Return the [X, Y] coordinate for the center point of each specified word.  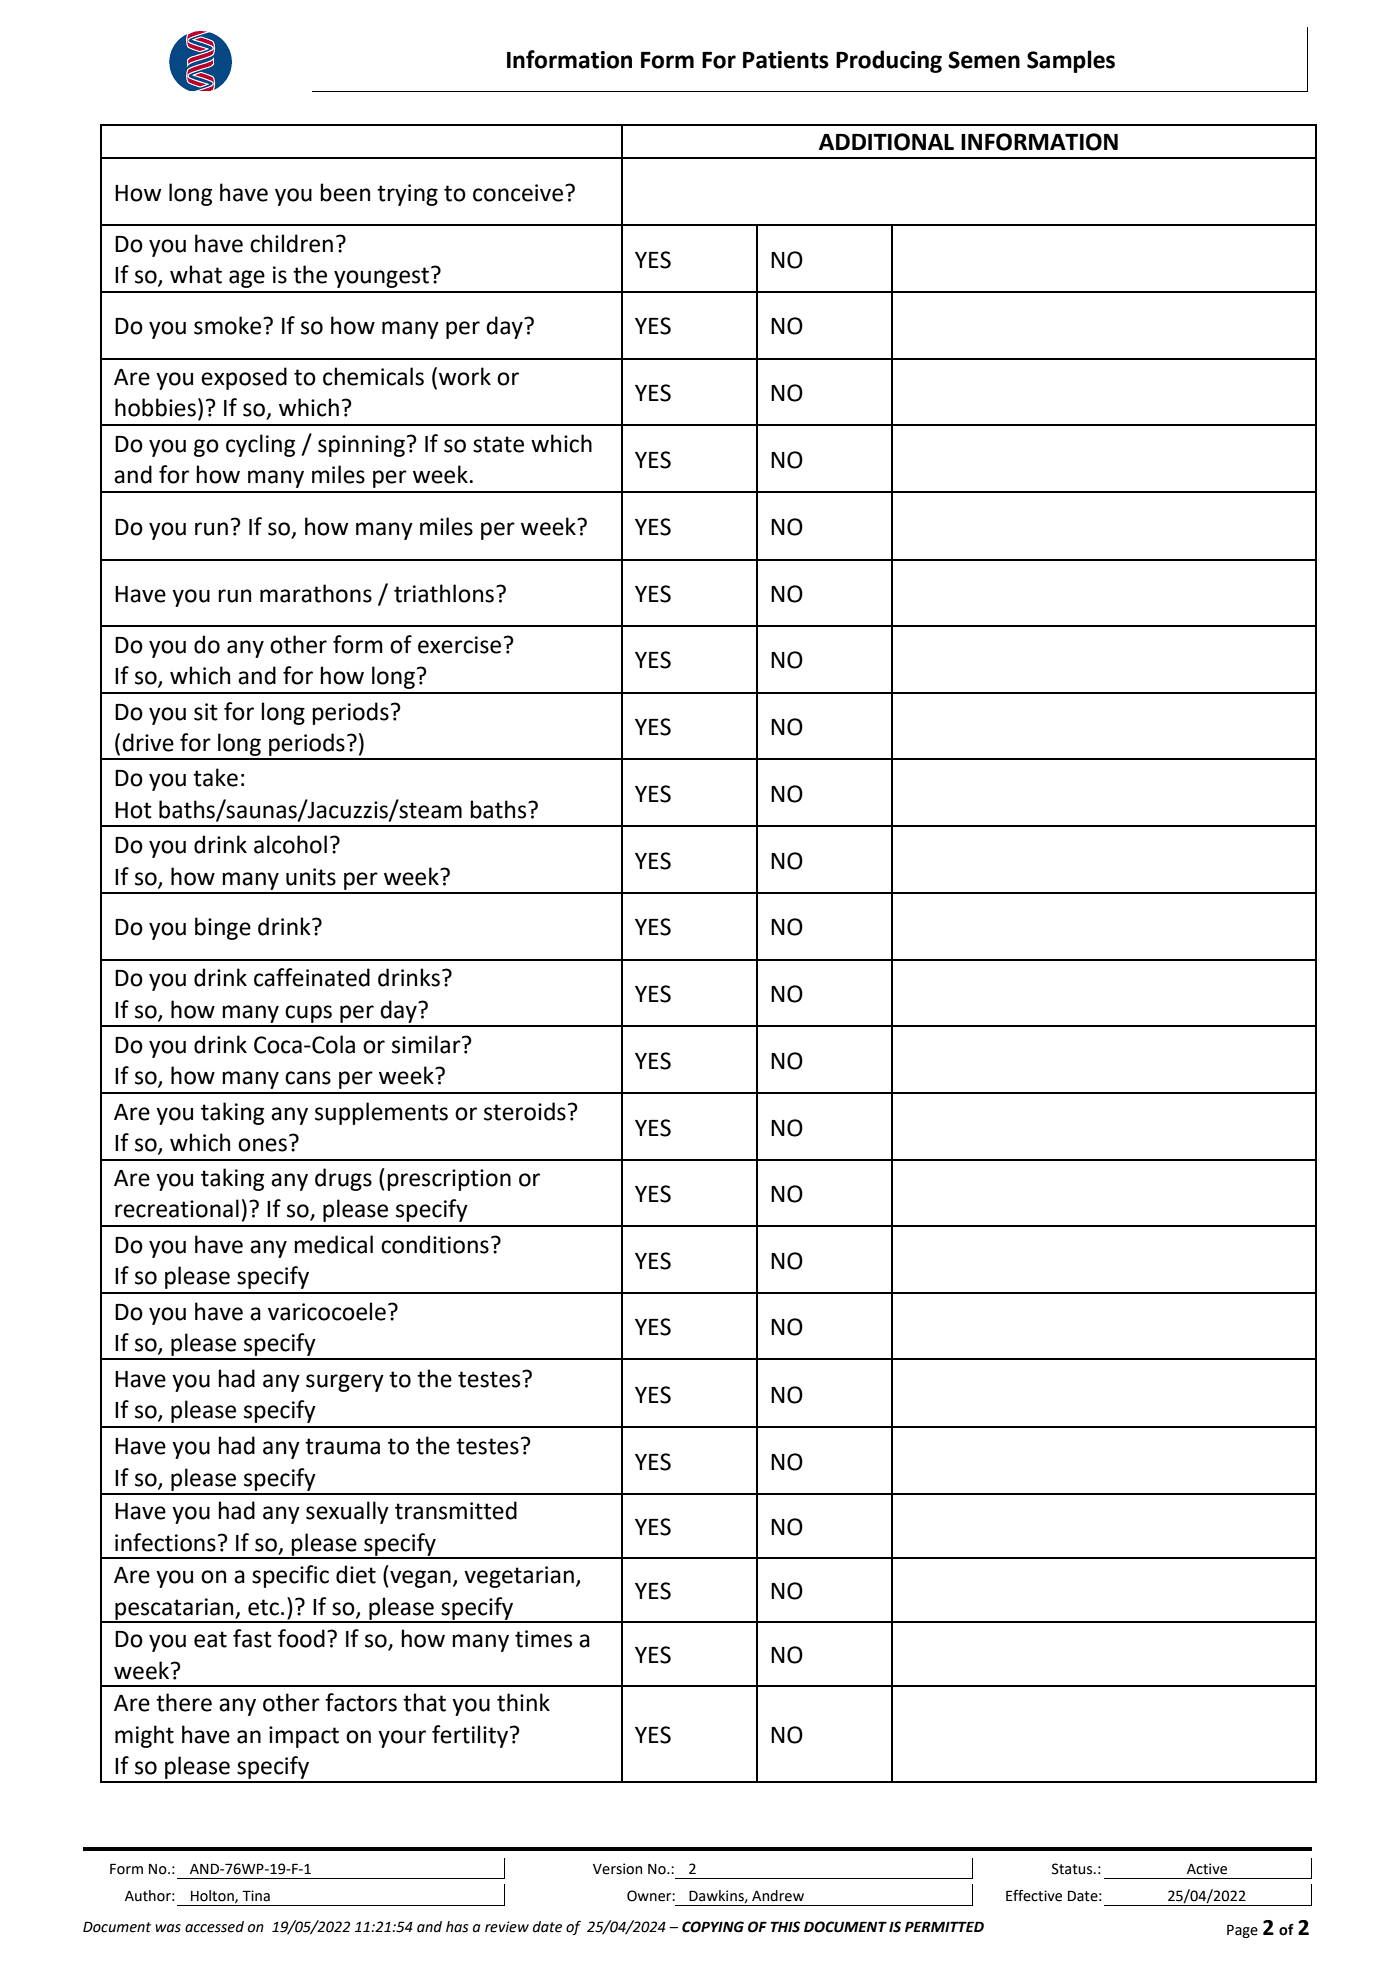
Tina [256, 1896]
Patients [786, 60]
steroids [525, 1111]
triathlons [445, 593]
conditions [435, 1244]
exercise [459, 645]
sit [206, 712]
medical [333, 1244]
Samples [1071, 61]
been [345, 192]
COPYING [713, 1927]
